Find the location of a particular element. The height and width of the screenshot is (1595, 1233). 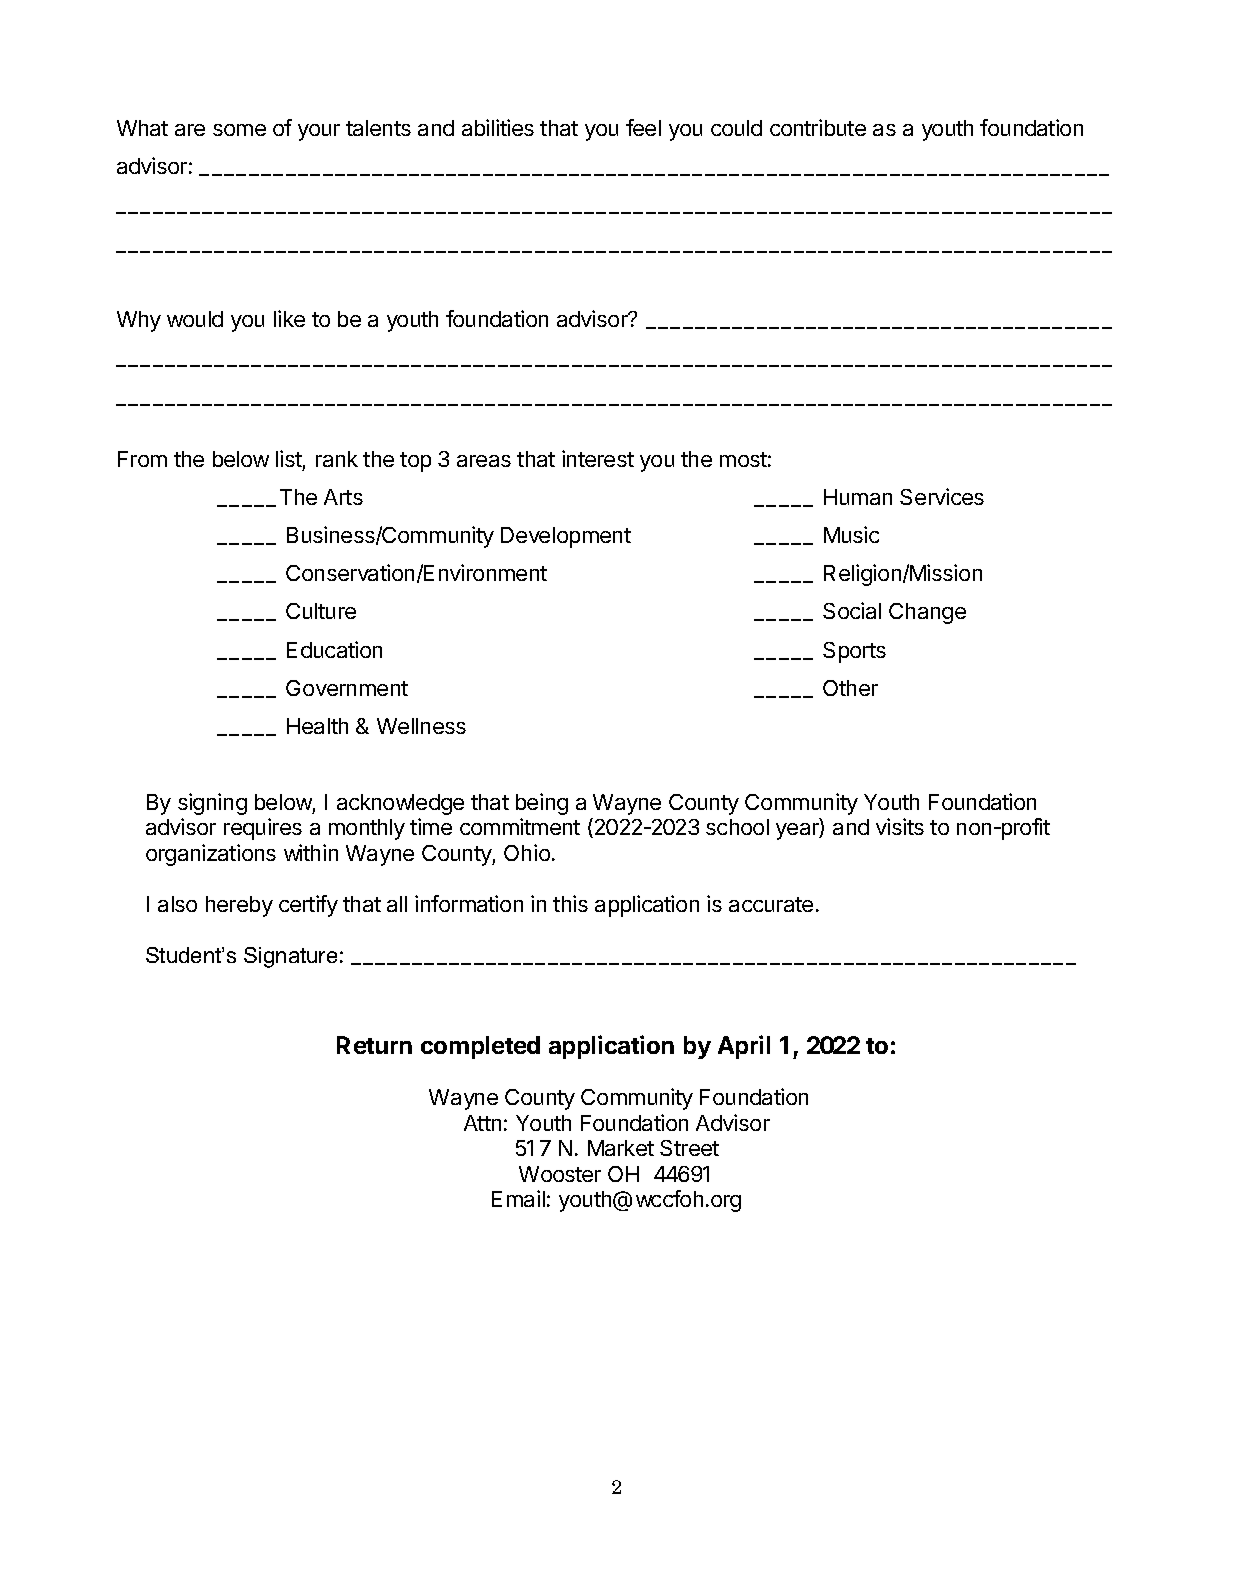

interest is located at coordinates (598, 458).
